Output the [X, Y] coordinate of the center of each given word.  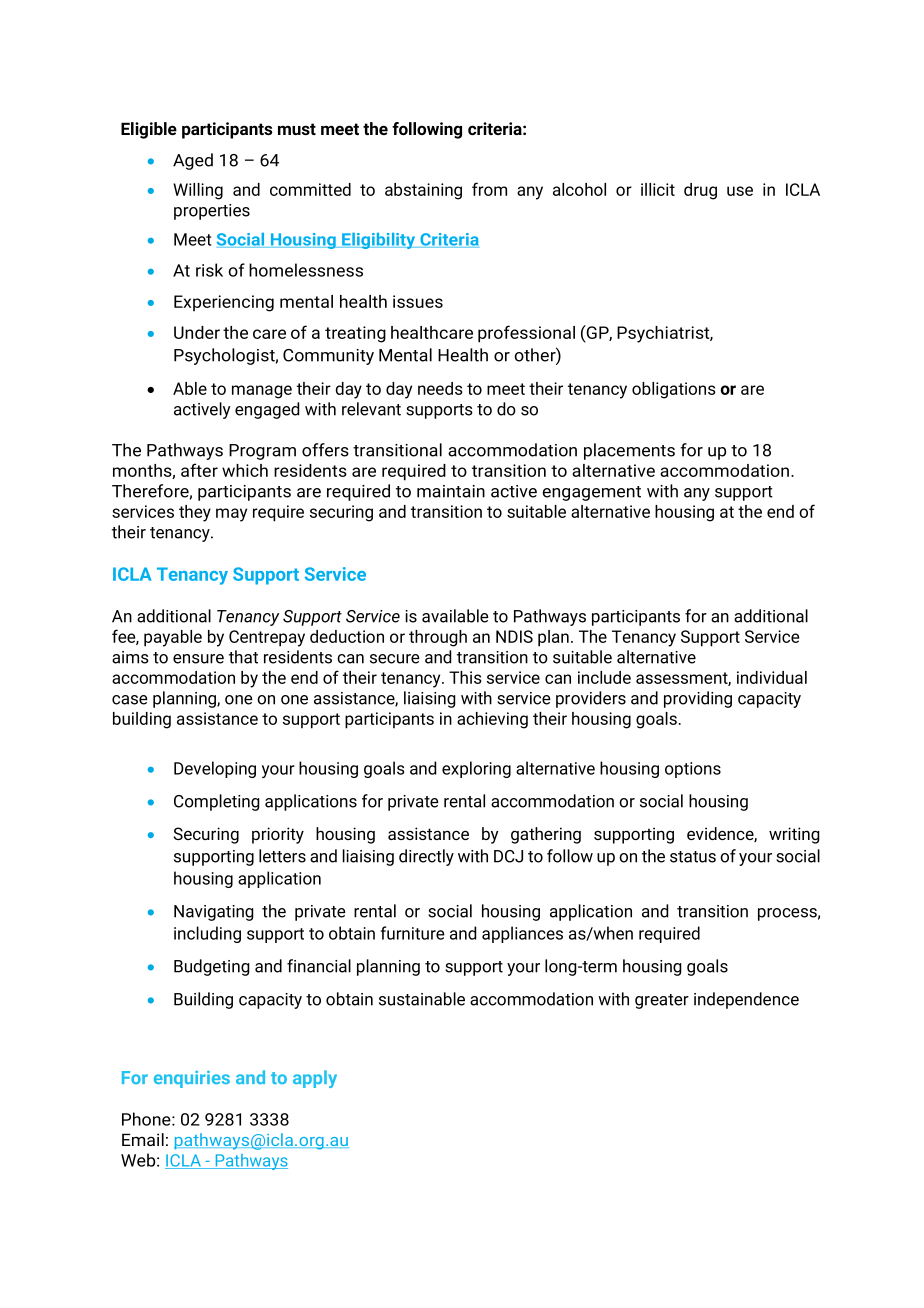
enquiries [192, 1079]
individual [772, 677]
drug [700, 191]
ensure [198, 659]
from [489, 189]
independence [746, 1000]
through [438, 638]
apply [315, 1079]
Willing [198, 191]
